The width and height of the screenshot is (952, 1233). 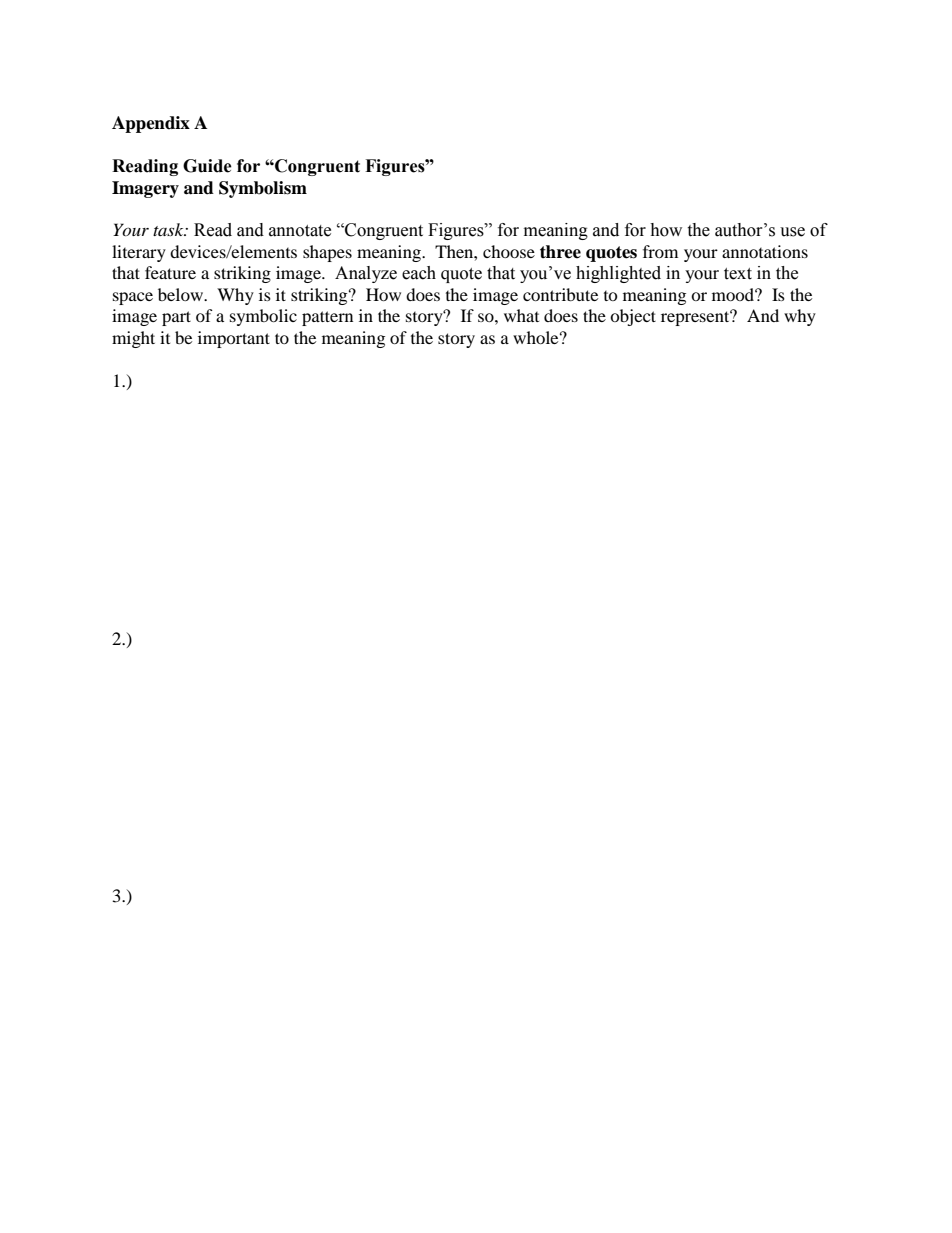 I want to click on Symbolism, so click(x=263, y=189).
